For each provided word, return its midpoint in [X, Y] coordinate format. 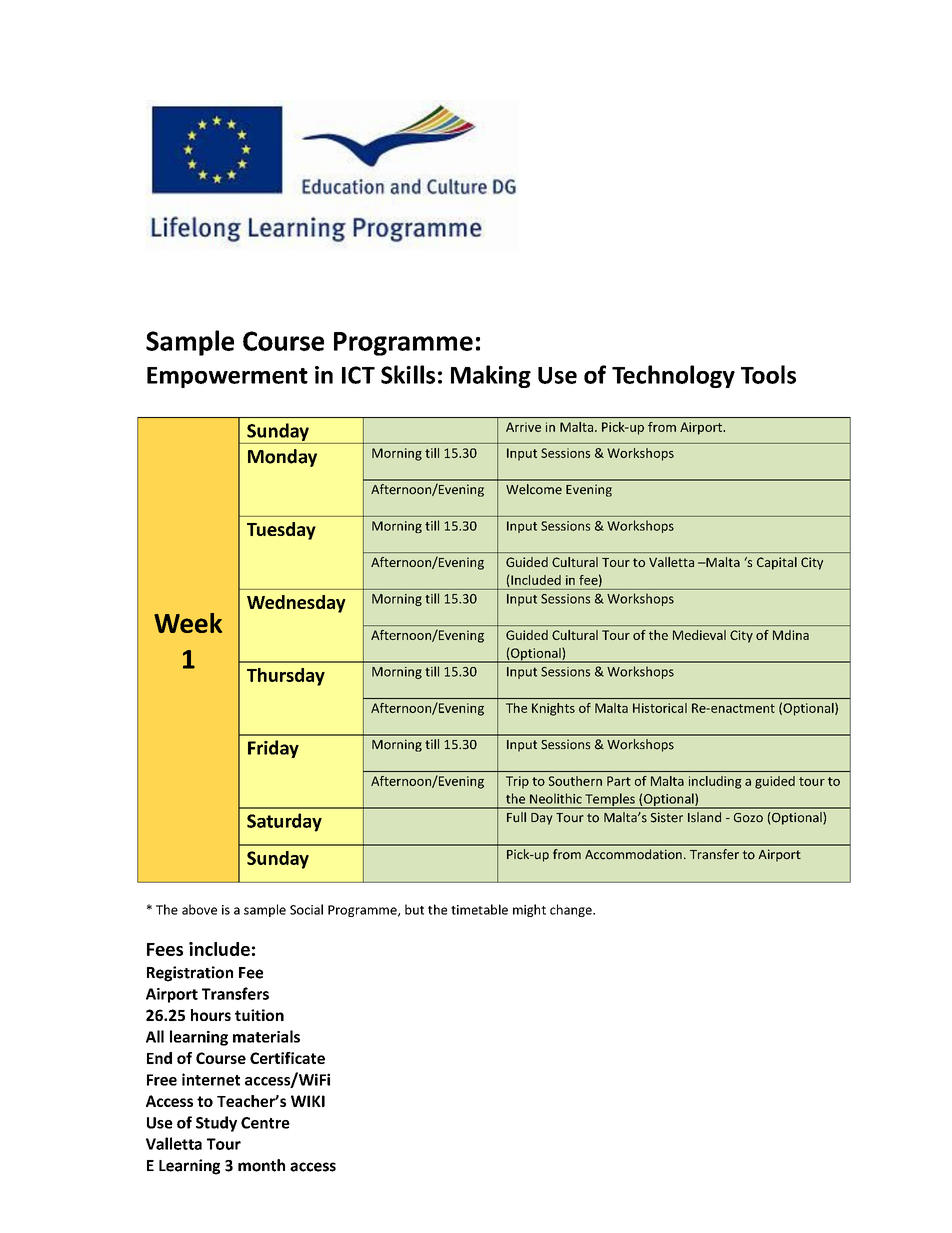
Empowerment [227, 377]
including [715, 782]
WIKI [308, 1101]
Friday [273, 749]
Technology [673, 376]
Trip [517, 782]
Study [216, 1124]
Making [491, 376]
